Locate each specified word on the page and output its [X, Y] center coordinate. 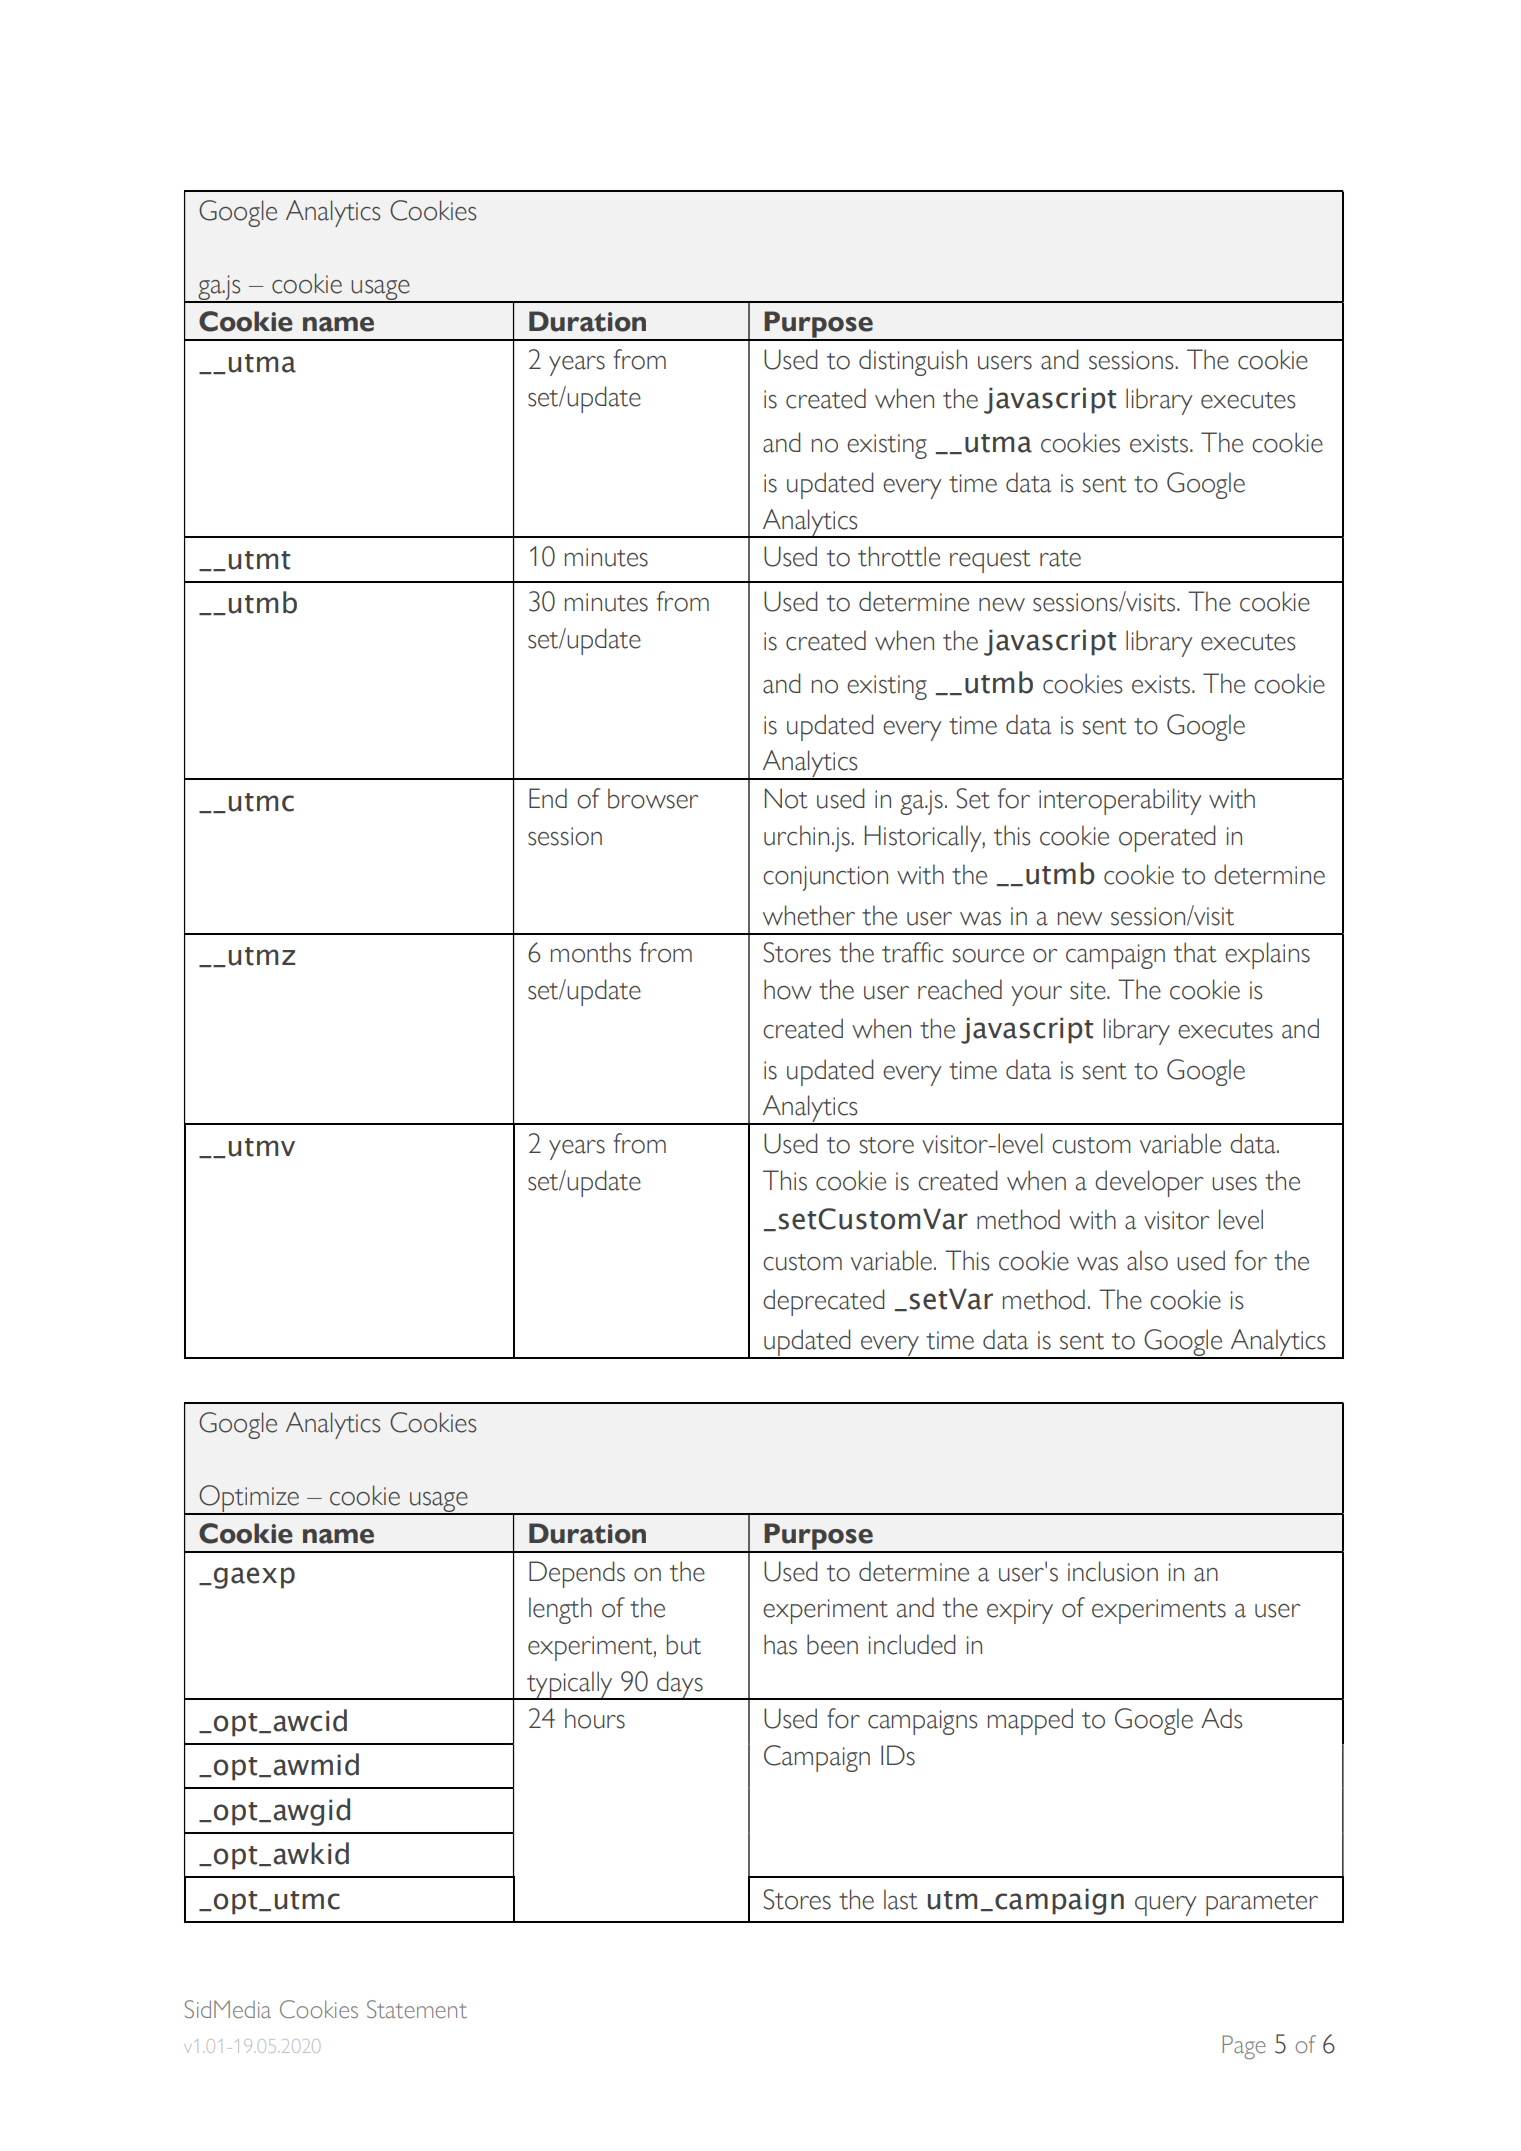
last [900, 1899]
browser [653, 798]
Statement [417, 2009]
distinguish [913, 362]
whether [809, 915]
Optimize [249, 1499]
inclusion [1113, 1571]
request [990, 561]
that [1195, 952]
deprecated [823, 1302]
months [591, 952]
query [1165, 1906]
